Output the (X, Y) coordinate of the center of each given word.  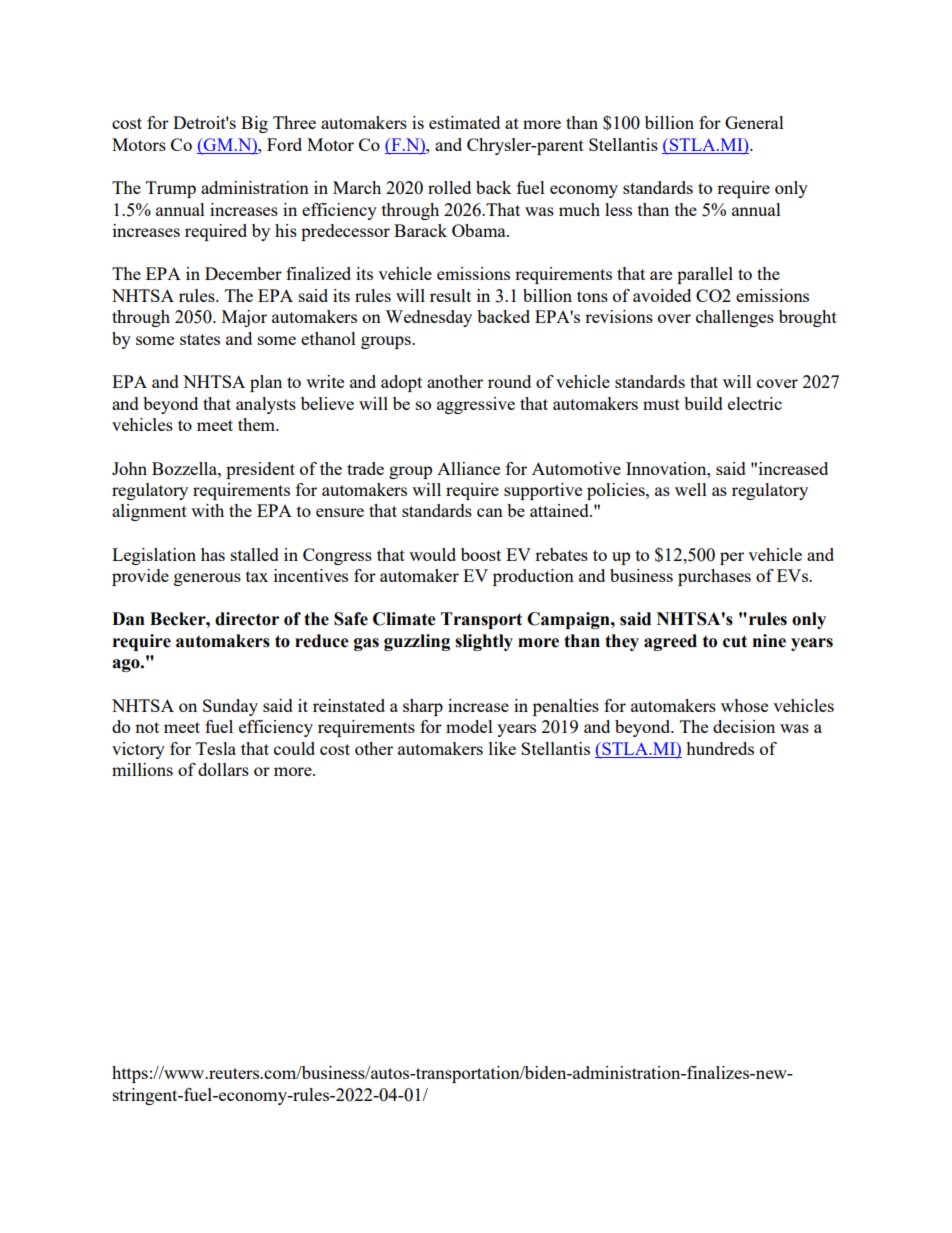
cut (735, 641)
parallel (705, 275)
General (754, 122)
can (490, 512)
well (691, 489)
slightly (484, 642)
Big (254, 124)
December (243, 273)
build (703, 403)
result (450, 295)
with (207, 510)
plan (266, 383)
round (509, 381)
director (247, 619)
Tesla (216, 748)
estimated (464, 122)
